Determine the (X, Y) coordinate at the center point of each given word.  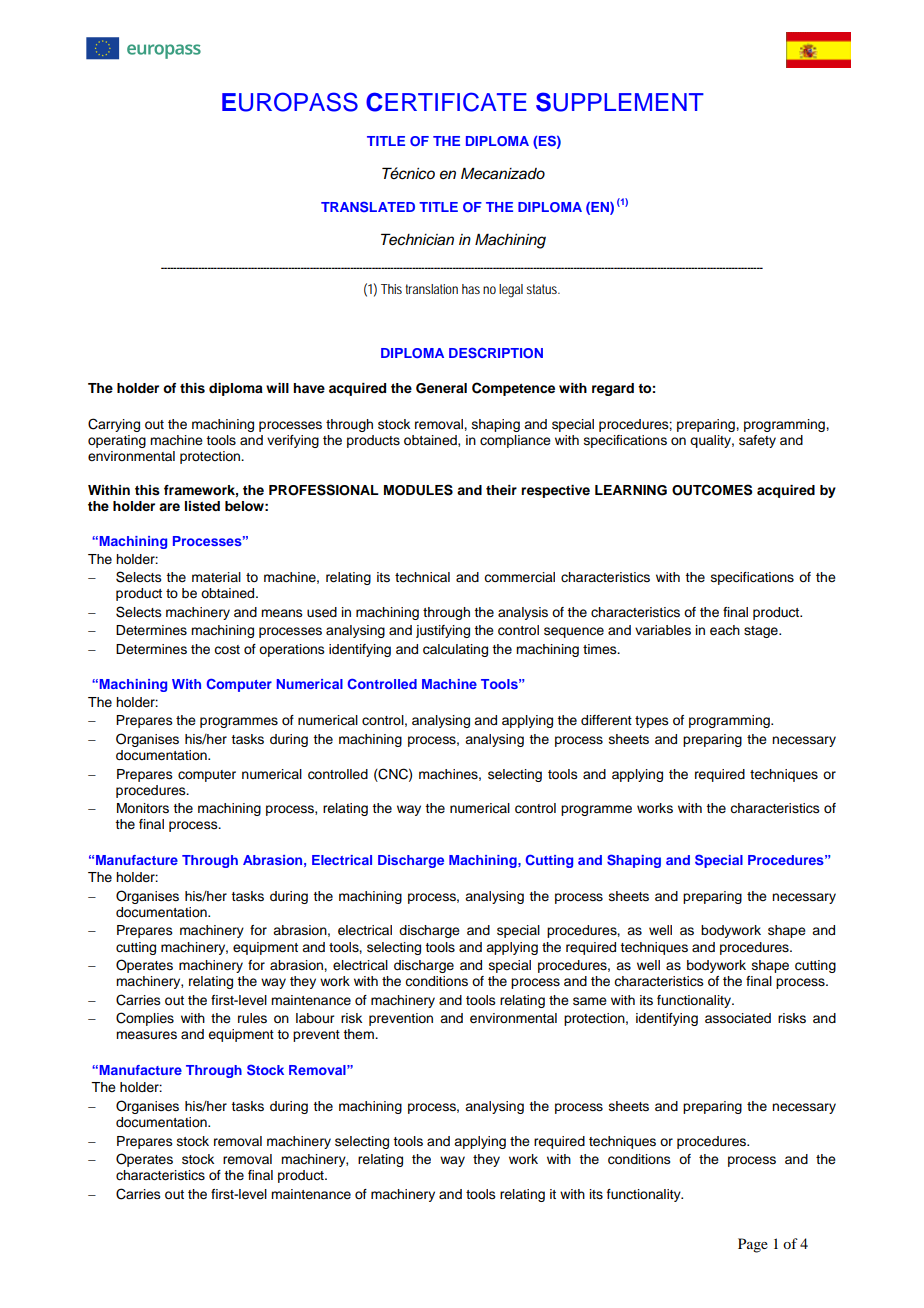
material (216, 577)
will (277, 388)
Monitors (143, 808)
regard (613, 389)
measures (146, 1035)
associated (738, 1018)
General (441, 388)
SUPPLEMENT (620, 102)
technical (422, 577)
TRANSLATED (368, 207)
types (652, 722)
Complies (145, 1019)
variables (663, 630)
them (359, 1034)
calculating (455, 650)
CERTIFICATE (446, 102)
